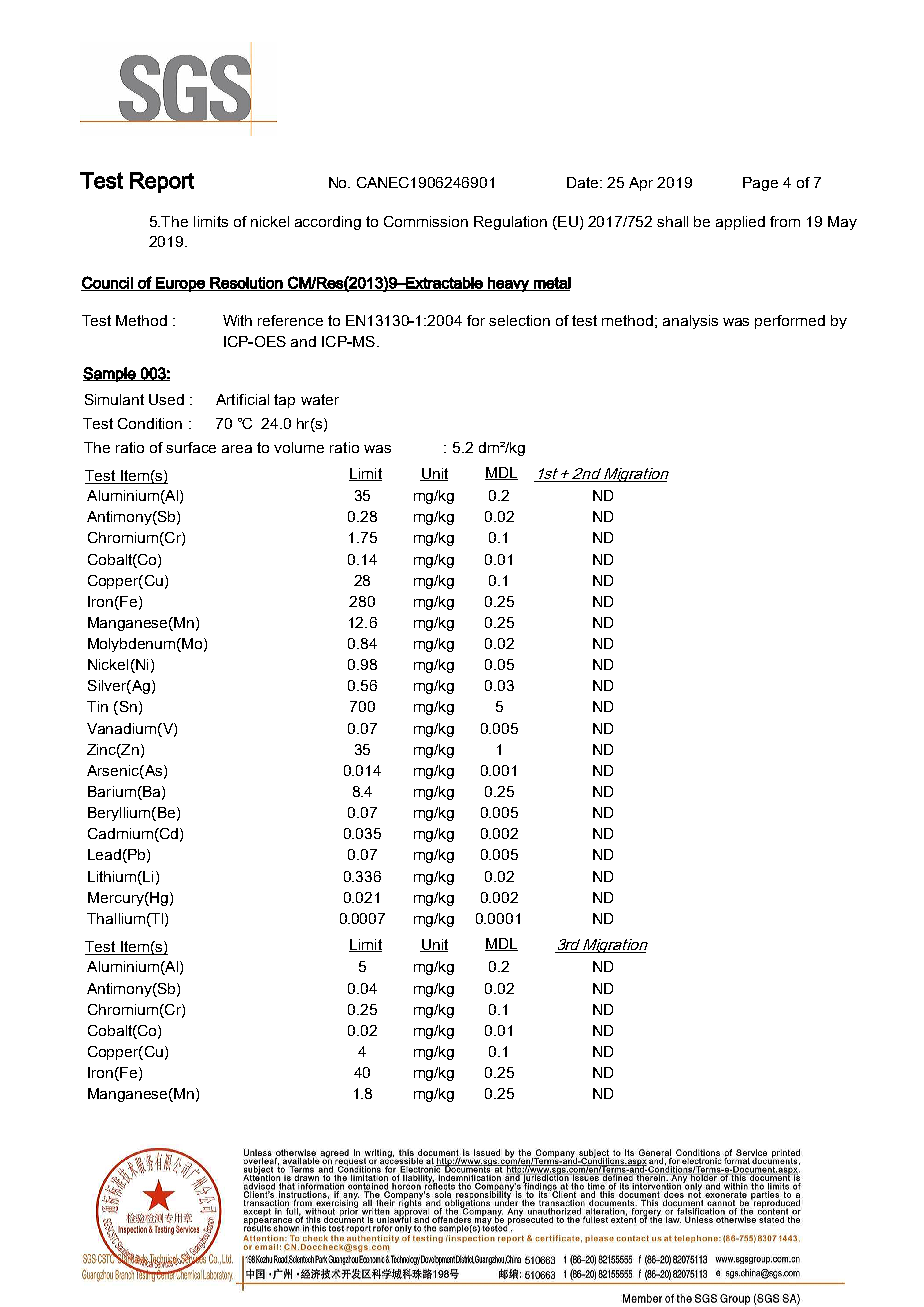 The image size is (924, 1307). Describe the element at coordinates (237, 449) in the screenshot. I see `area` at that location.
